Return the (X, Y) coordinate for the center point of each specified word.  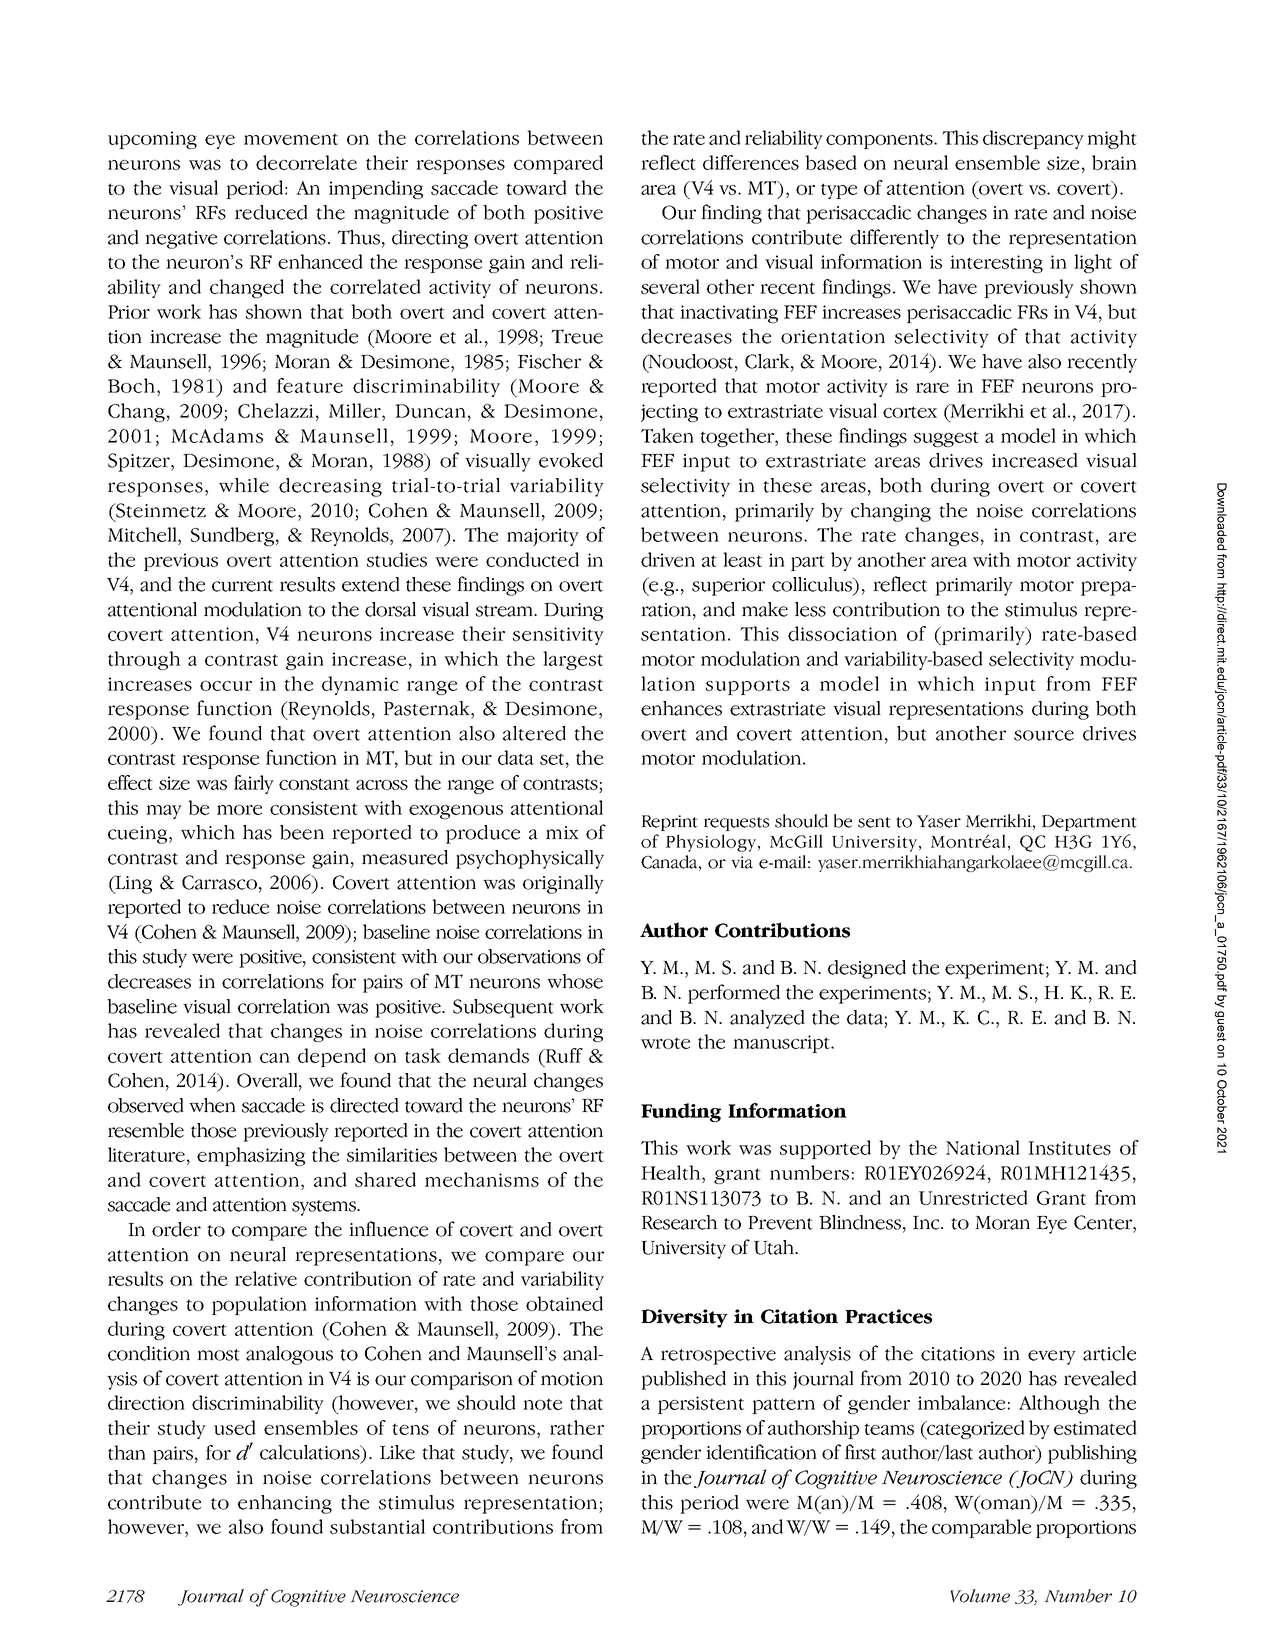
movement (291, 139)
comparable (981, 1528)
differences (751, 162)
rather (577, 1427)
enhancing (285, 1504)
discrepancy (1033, 139)
